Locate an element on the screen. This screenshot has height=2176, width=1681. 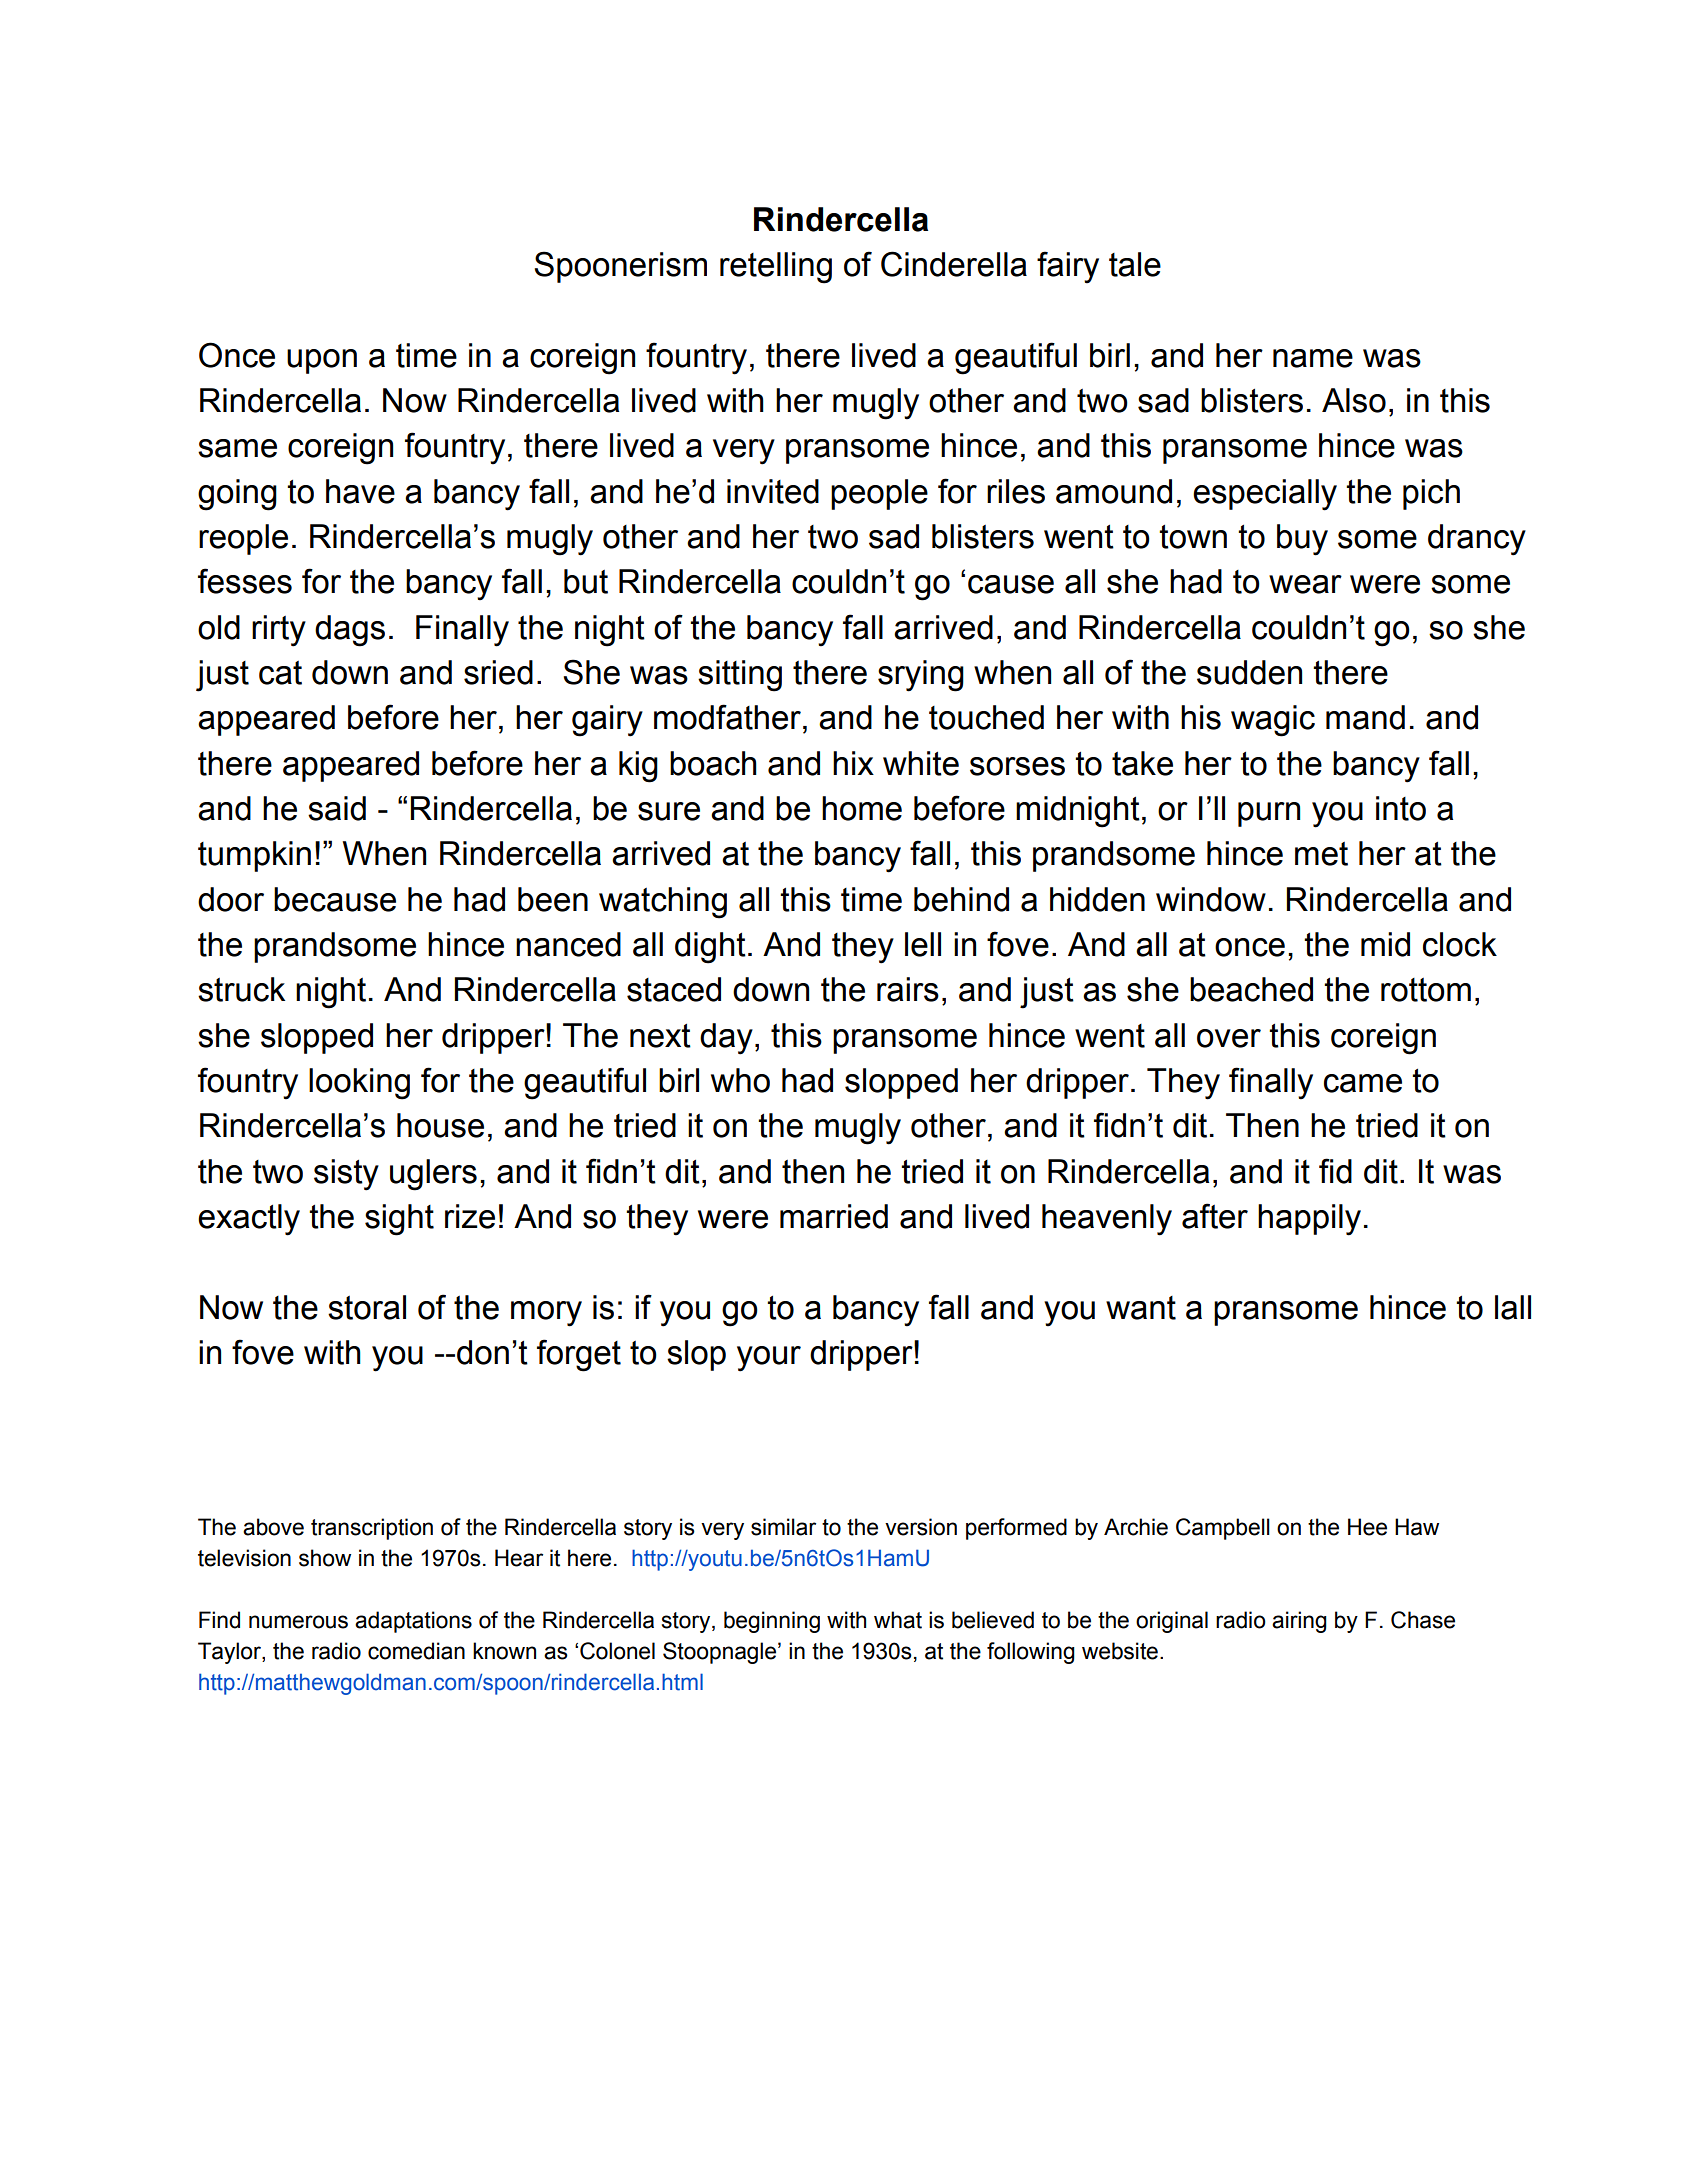
dags is located at coordinates (350, 631).
